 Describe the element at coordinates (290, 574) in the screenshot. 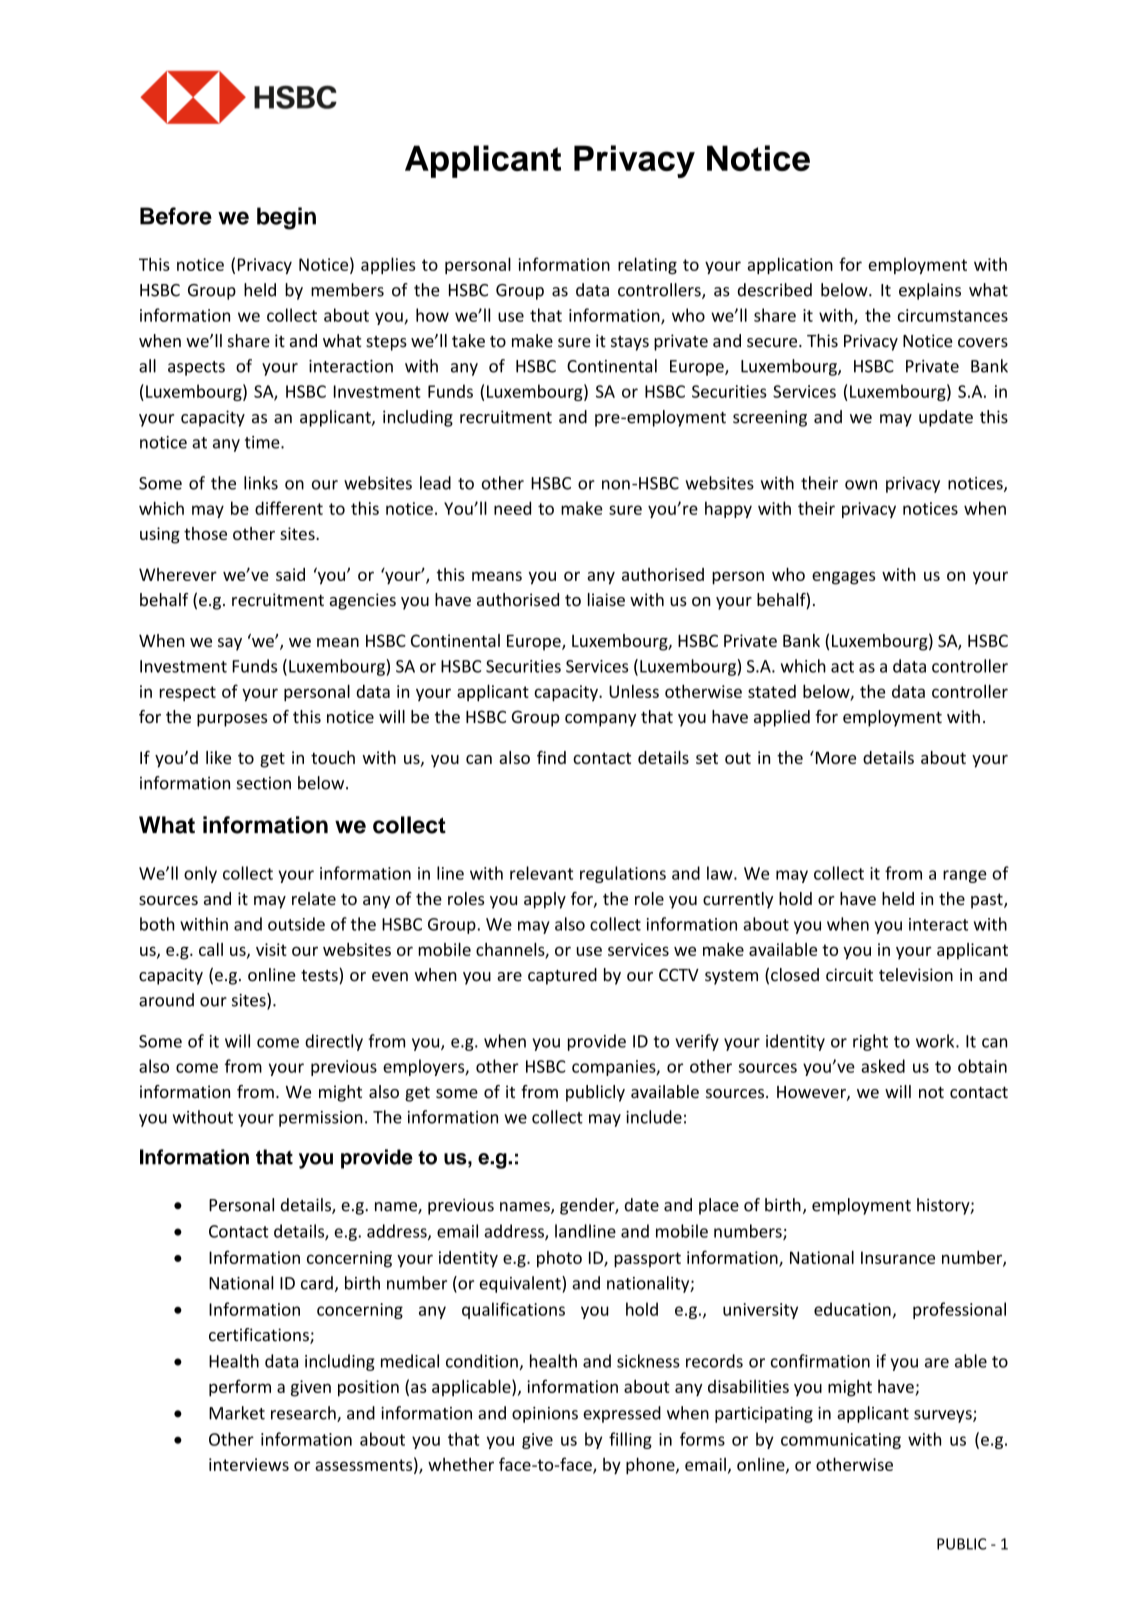

I see `said` at that location.
